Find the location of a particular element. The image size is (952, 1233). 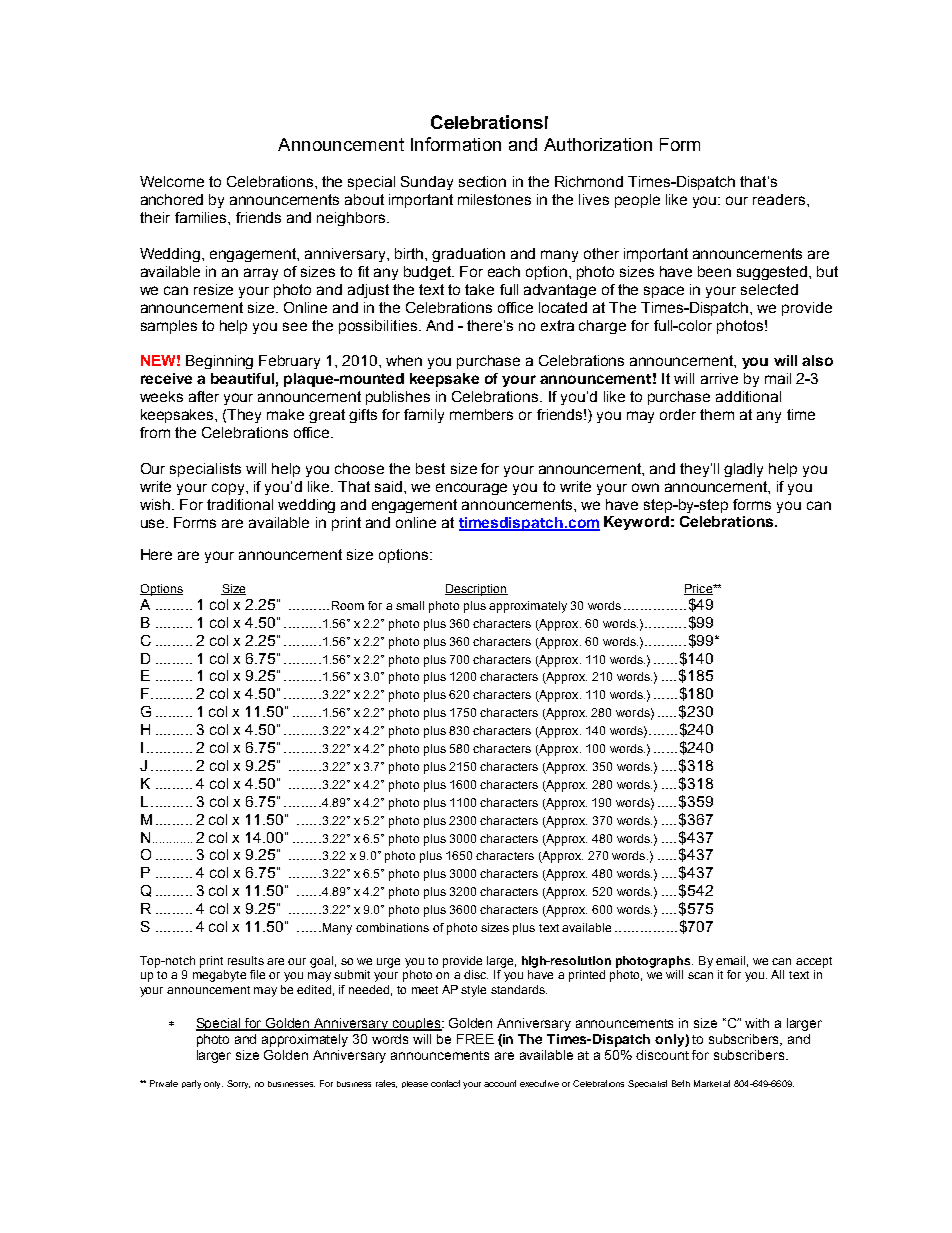

gladly is located at coordinates (743, 470).
